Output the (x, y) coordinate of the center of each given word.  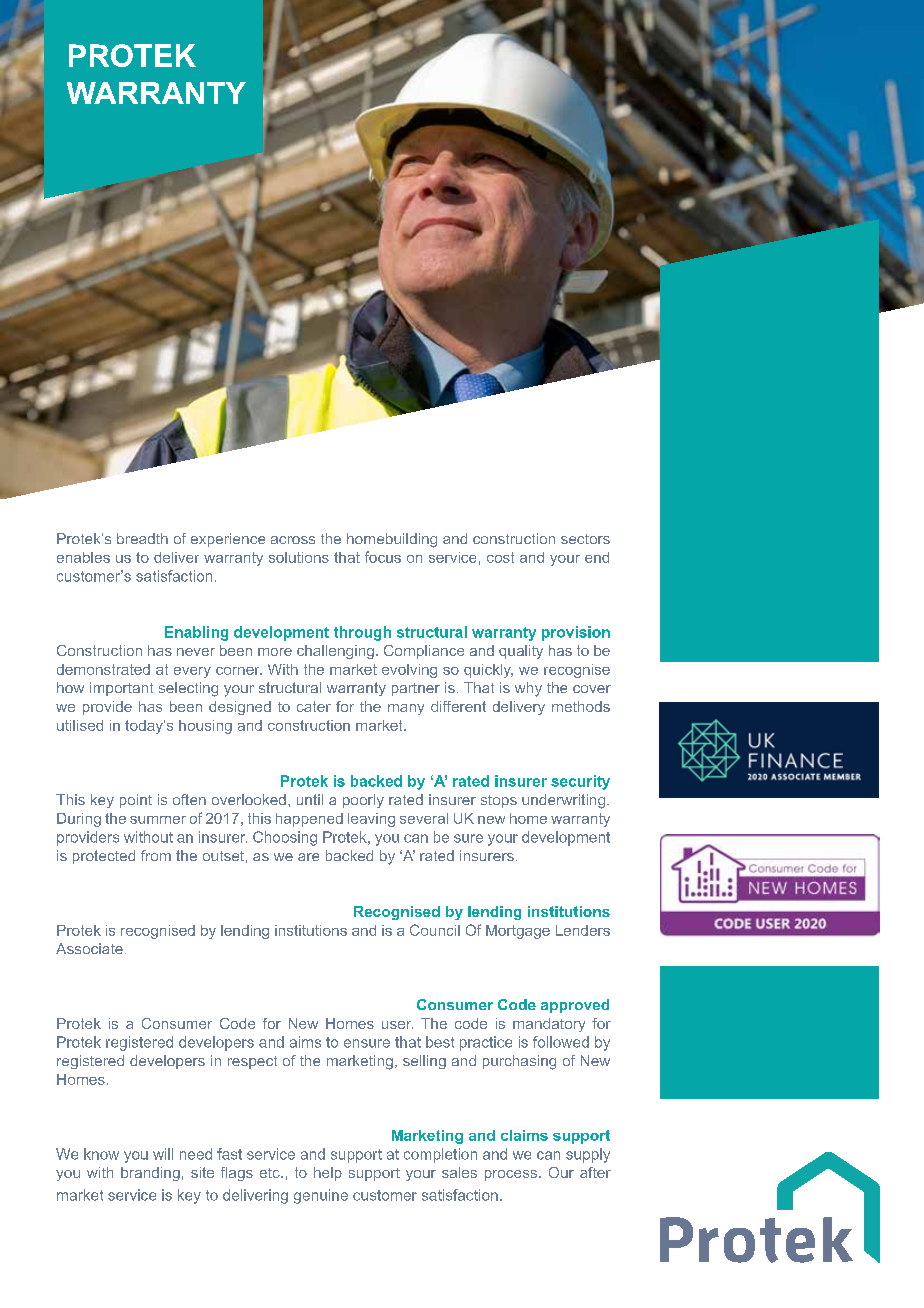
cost (500, 557)
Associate (89, 948)
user (397, 1025)
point (136, 801)
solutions (299, 557)
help (328, 1174)
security (580, 782)
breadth (142, 538)
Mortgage (518, 932)
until (310, 799)
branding (150, 1174)
